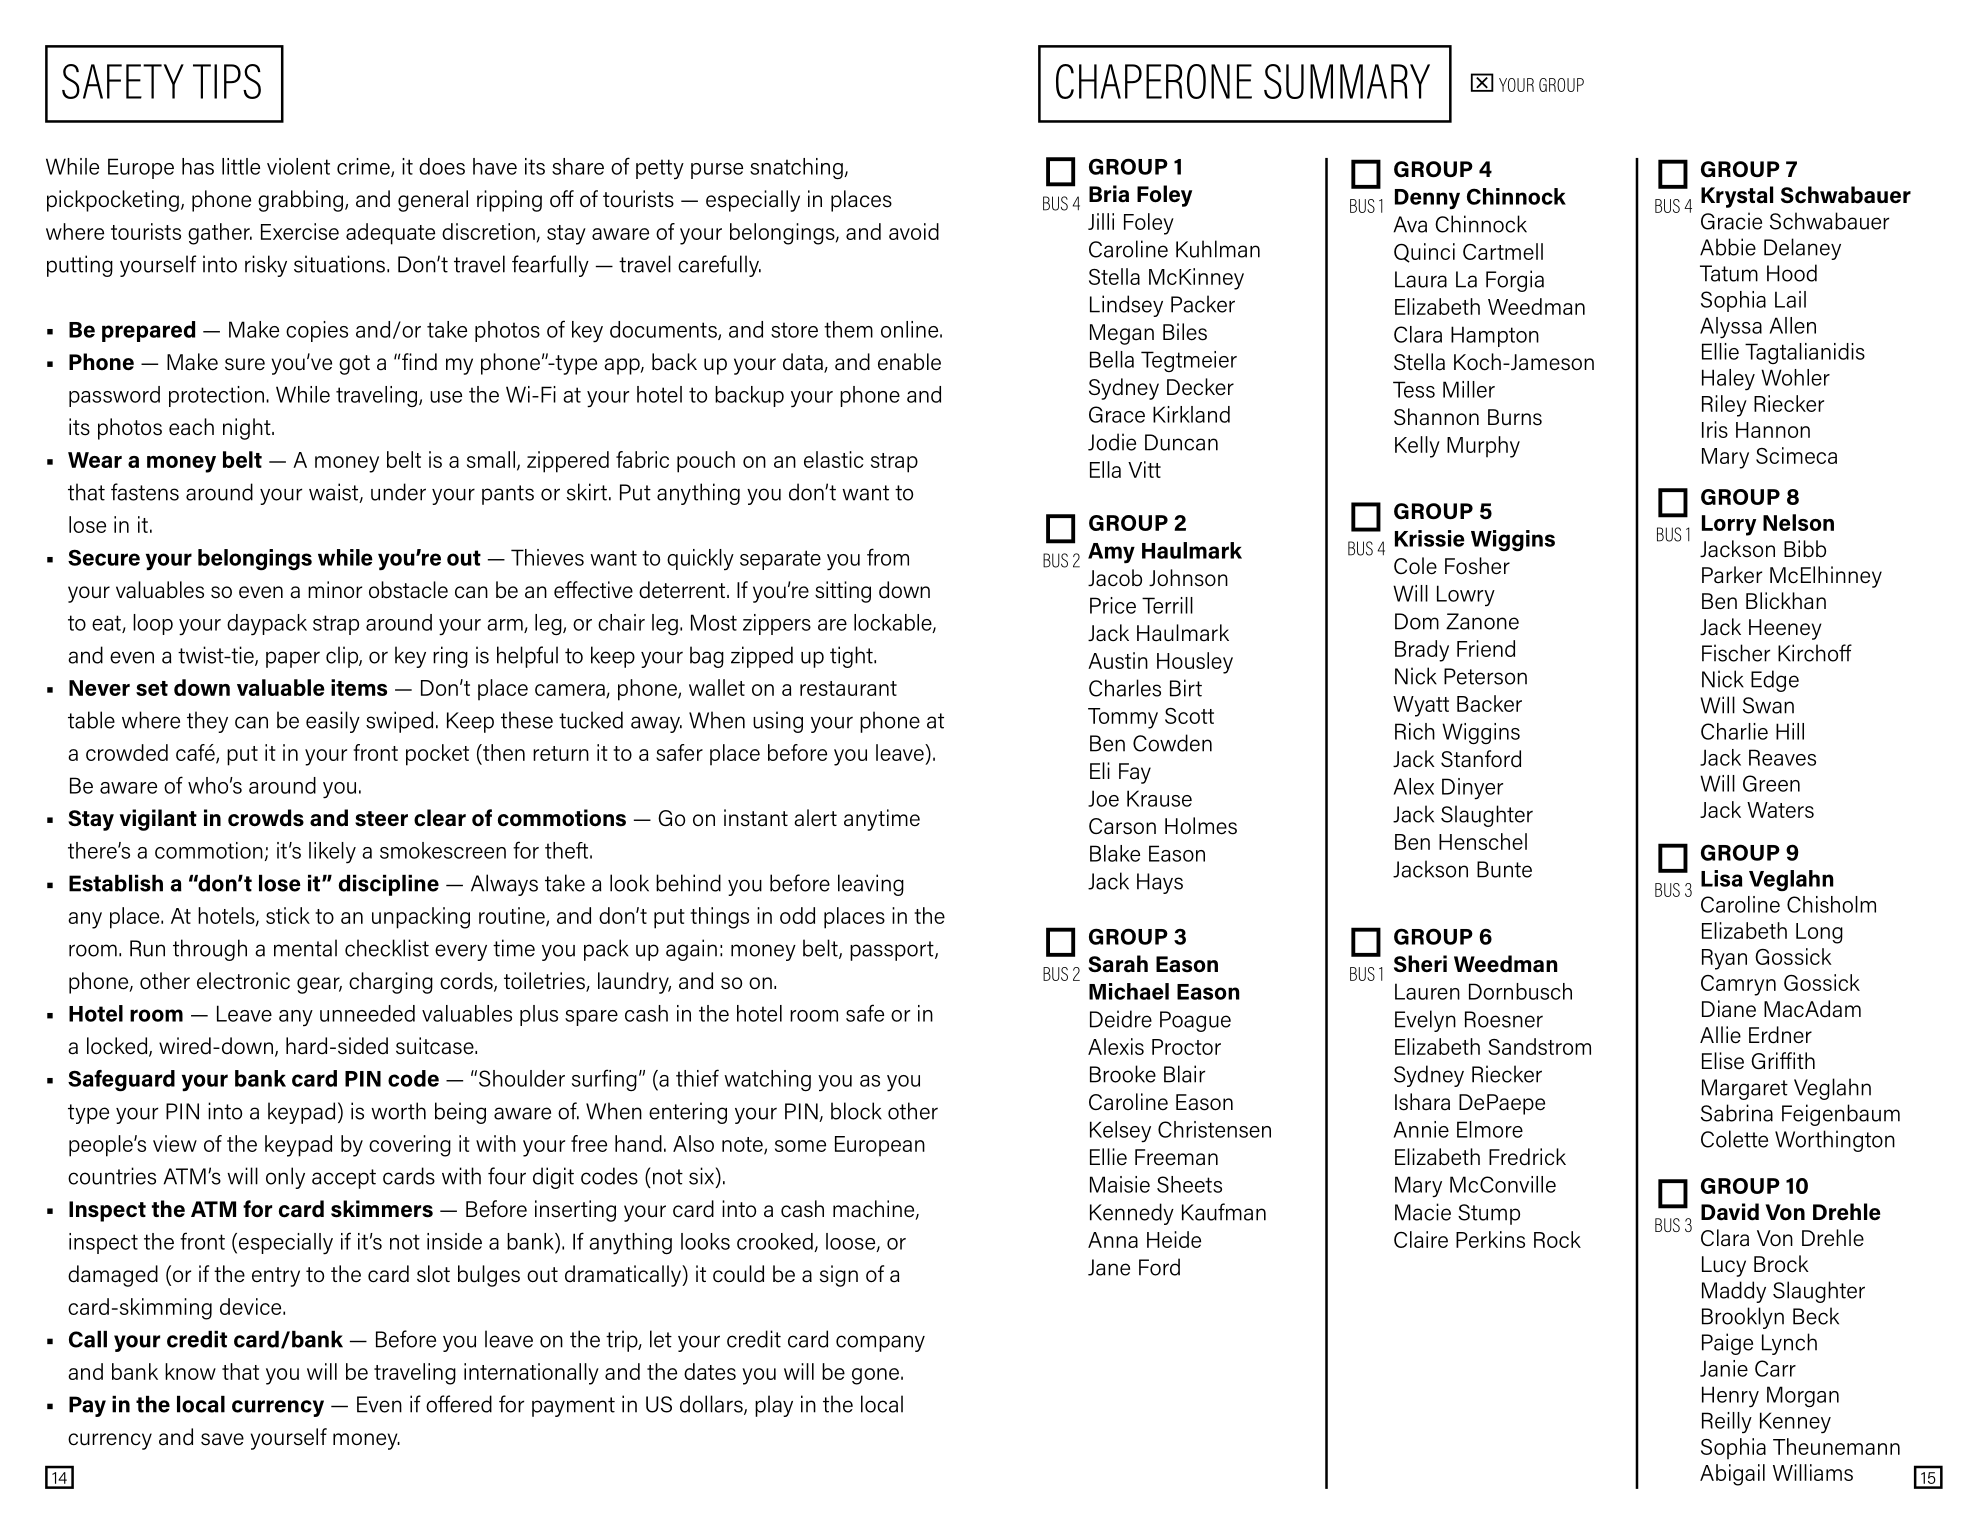 The height and width of the document is (1534, 1986). Describe the element at coordinates (1120, 1184) in the document. I see `Maisie` at that location.
